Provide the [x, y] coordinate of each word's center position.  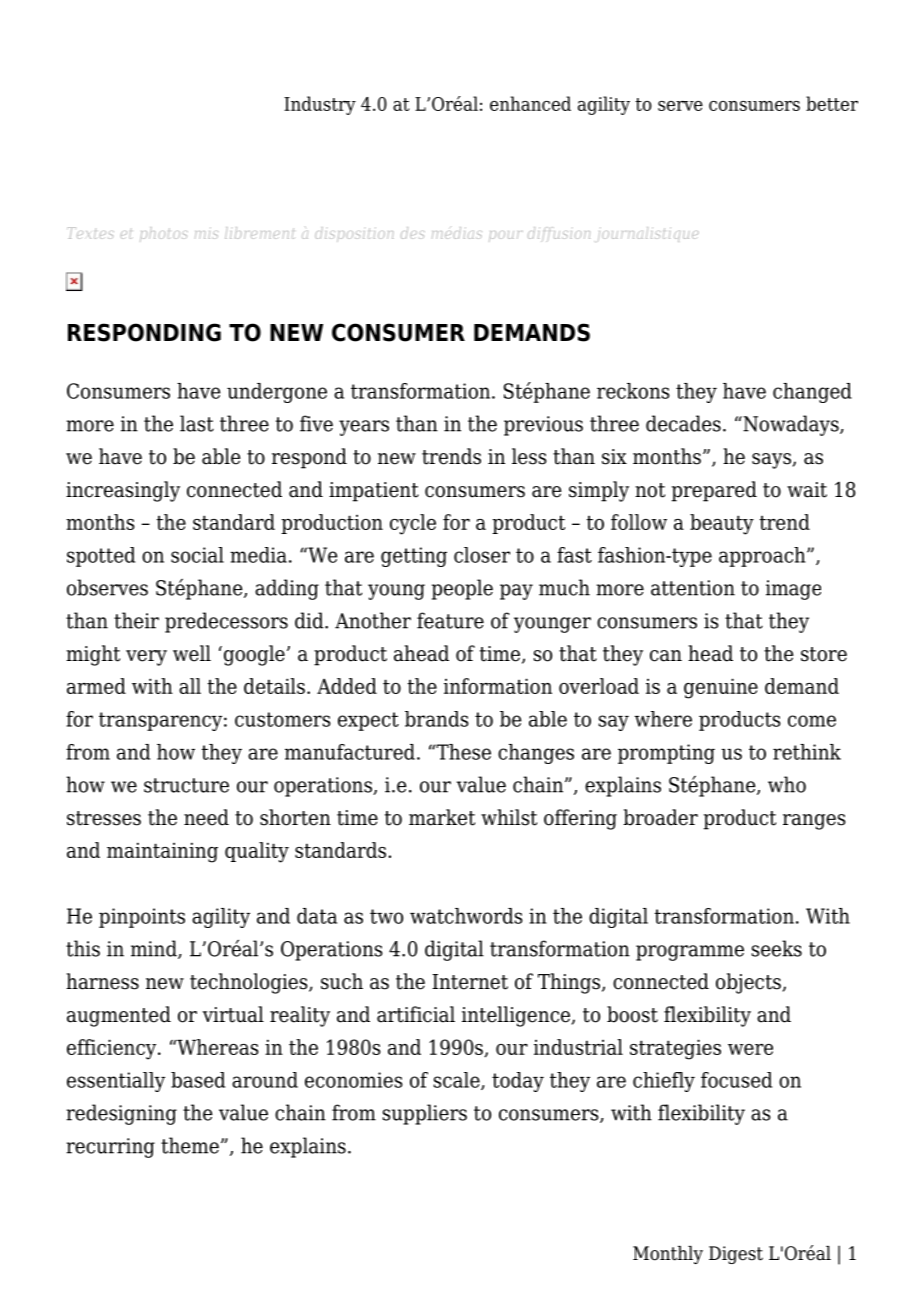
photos [164, 234]
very [146, 658]
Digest [736, 1255]
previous [543, 426]
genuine [721, 688]
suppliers [424, 1114]
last [197, 423]
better [832, 103]
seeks [776, 948]
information [498, 686]
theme [190, 1145]
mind [155, 949]
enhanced [530, 103]
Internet [470, 982]
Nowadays [791, 425]
